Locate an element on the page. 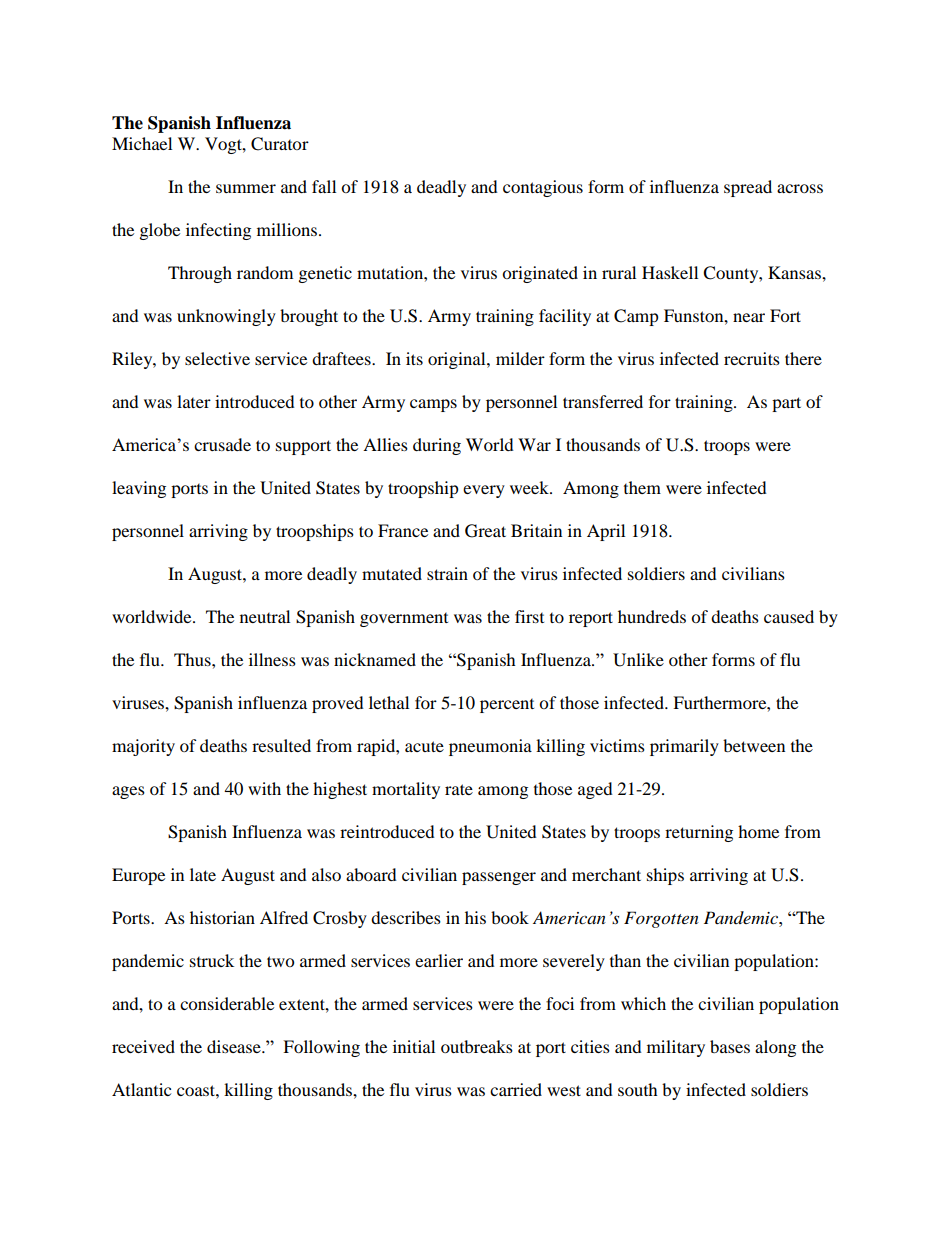  between is located at coordinates (754, 745).
